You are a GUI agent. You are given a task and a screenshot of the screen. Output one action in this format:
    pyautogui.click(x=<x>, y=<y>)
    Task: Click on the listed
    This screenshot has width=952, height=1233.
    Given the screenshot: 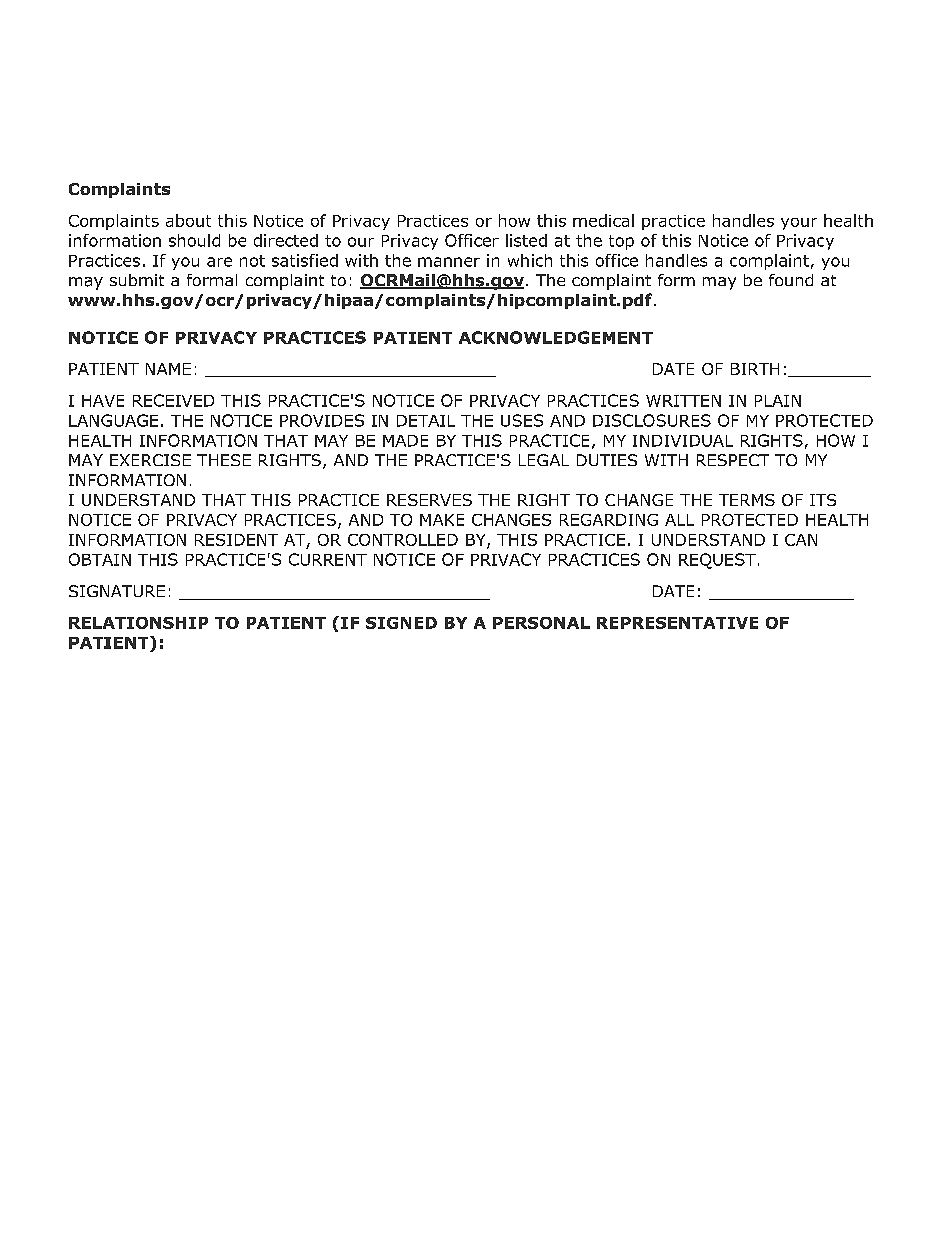 What is the action you would take?
    pyautogui.click(x=526, y=240)
